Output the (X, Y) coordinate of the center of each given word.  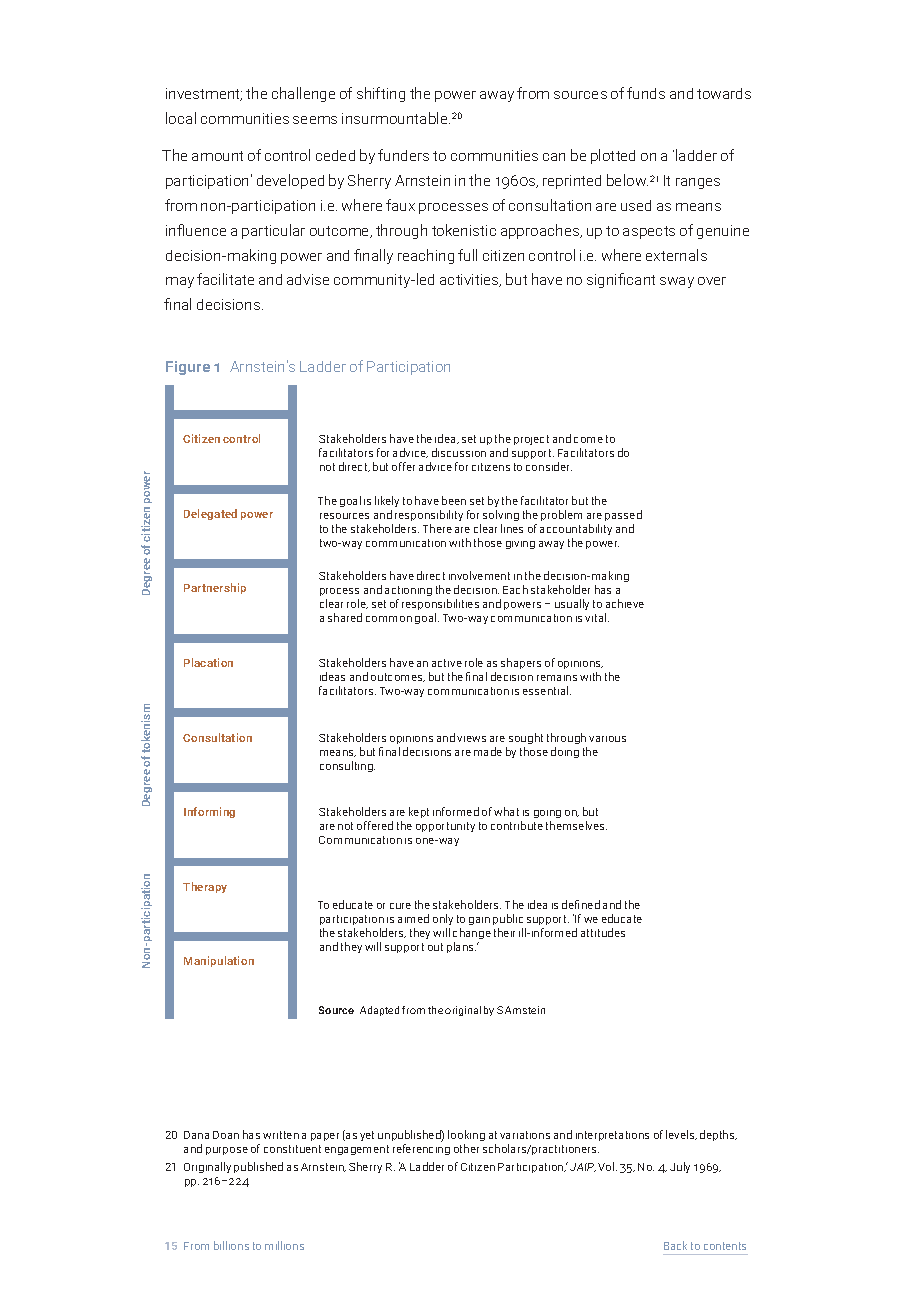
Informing (209, 812)
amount (217, 156)
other (466, 1148)
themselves (576, 825)
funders (403, 155)
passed (623, 517)
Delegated (210, 514)
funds (646, 93)
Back (675, 1245)
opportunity (445, 827)
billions (231, 1245)
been (454, 500)
